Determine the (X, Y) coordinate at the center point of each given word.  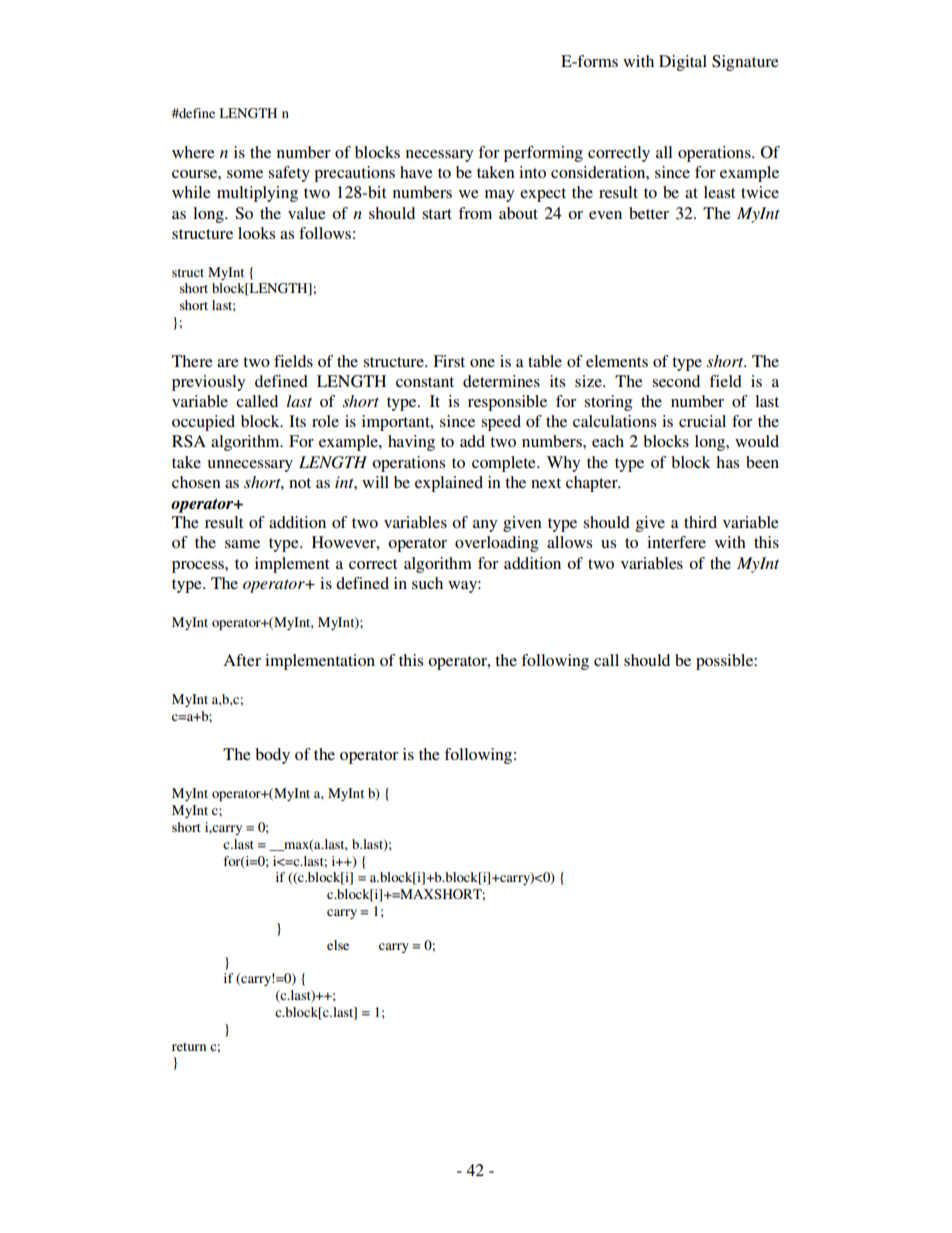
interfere (676, 542)
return (189, 1047)
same (242, 544)
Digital (683, 63)
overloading (496, 544)
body (272, 756)
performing (543, 154)
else (338, 945)
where (193, 152)
